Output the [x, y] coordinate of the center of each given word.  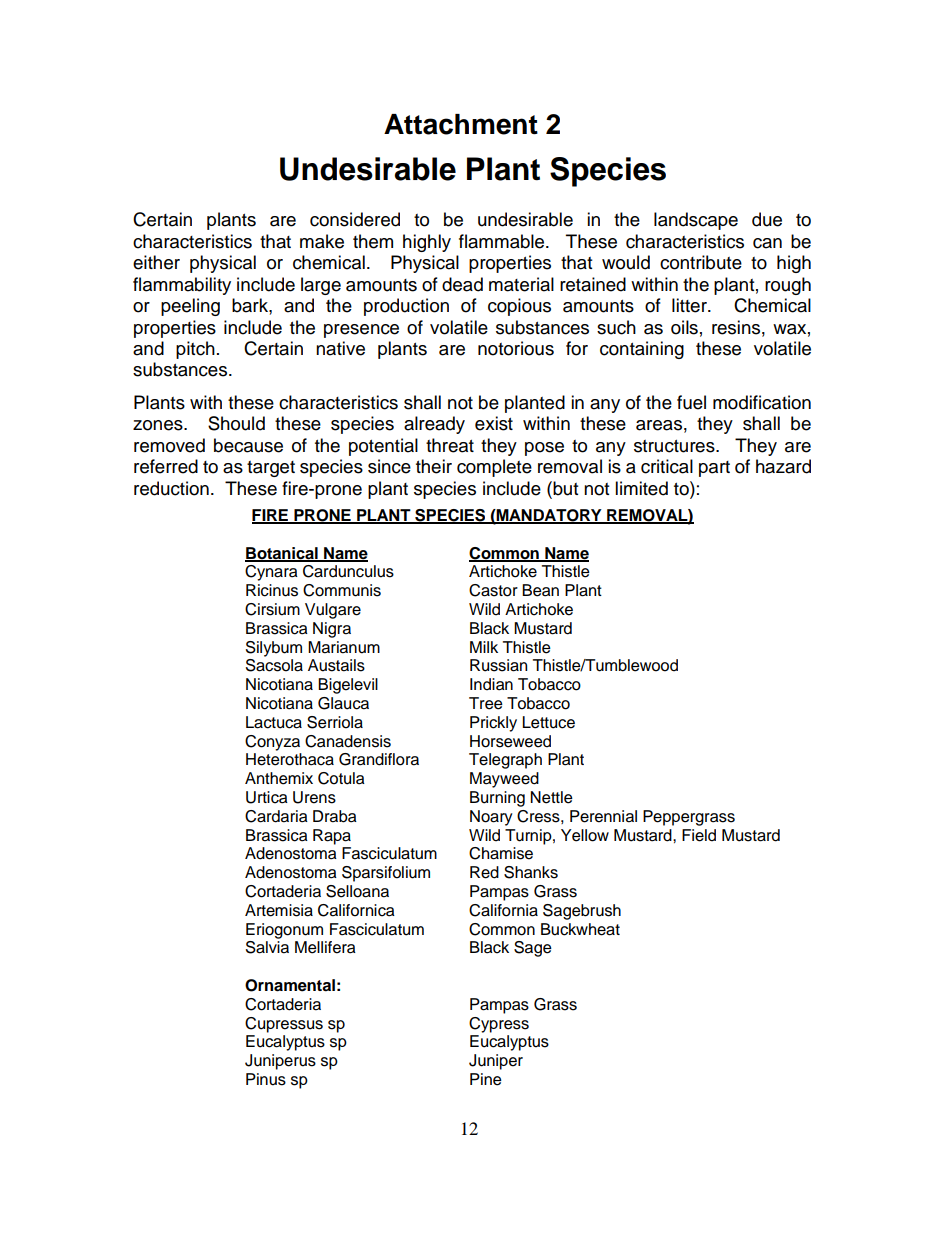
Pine [486, 1079]
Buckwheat [580, 929]
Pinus [266, 1079]
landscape [696, 221]
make [322, 241]
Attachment [461, 124]
